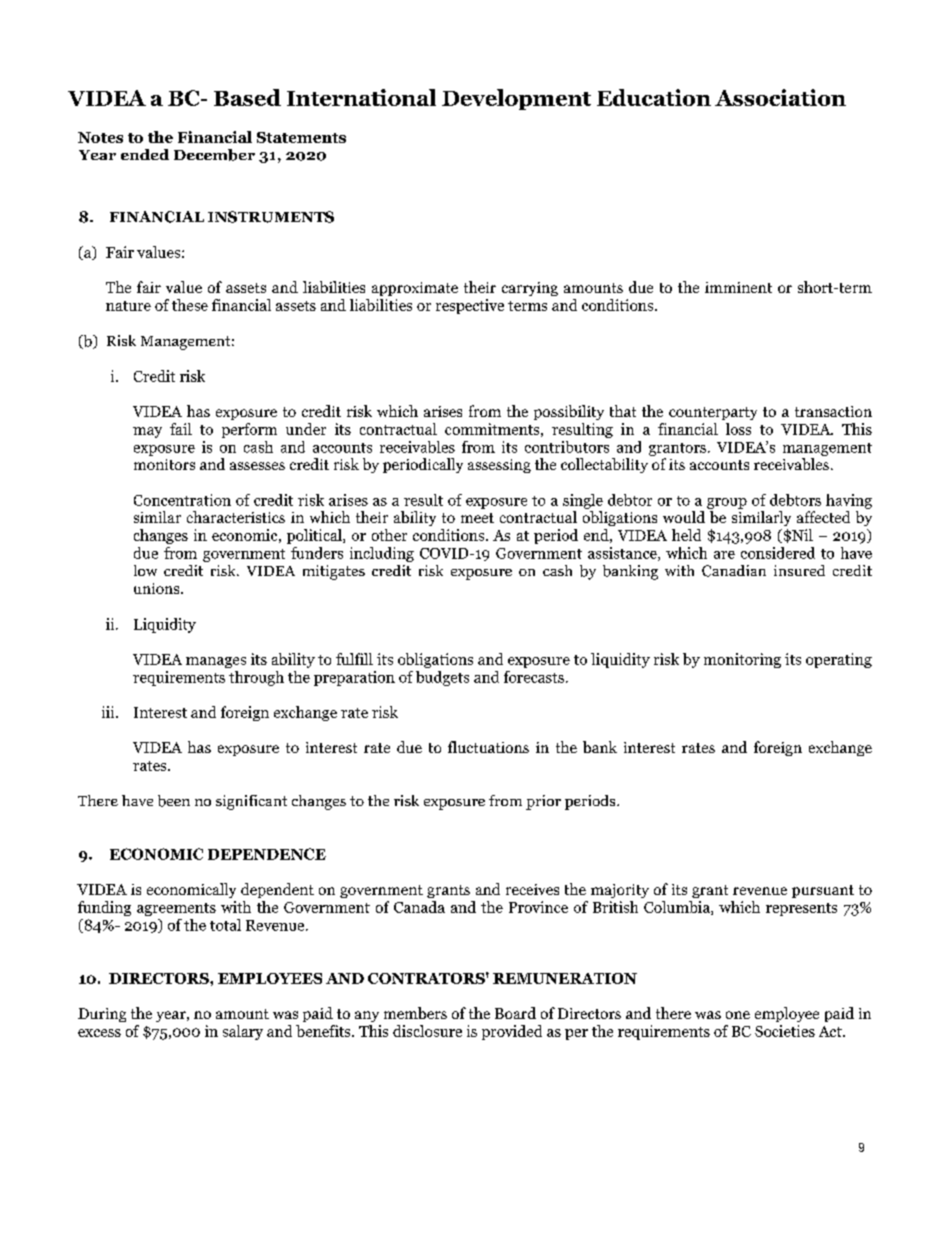  I want to click on Canadian, so click(734, 571).
